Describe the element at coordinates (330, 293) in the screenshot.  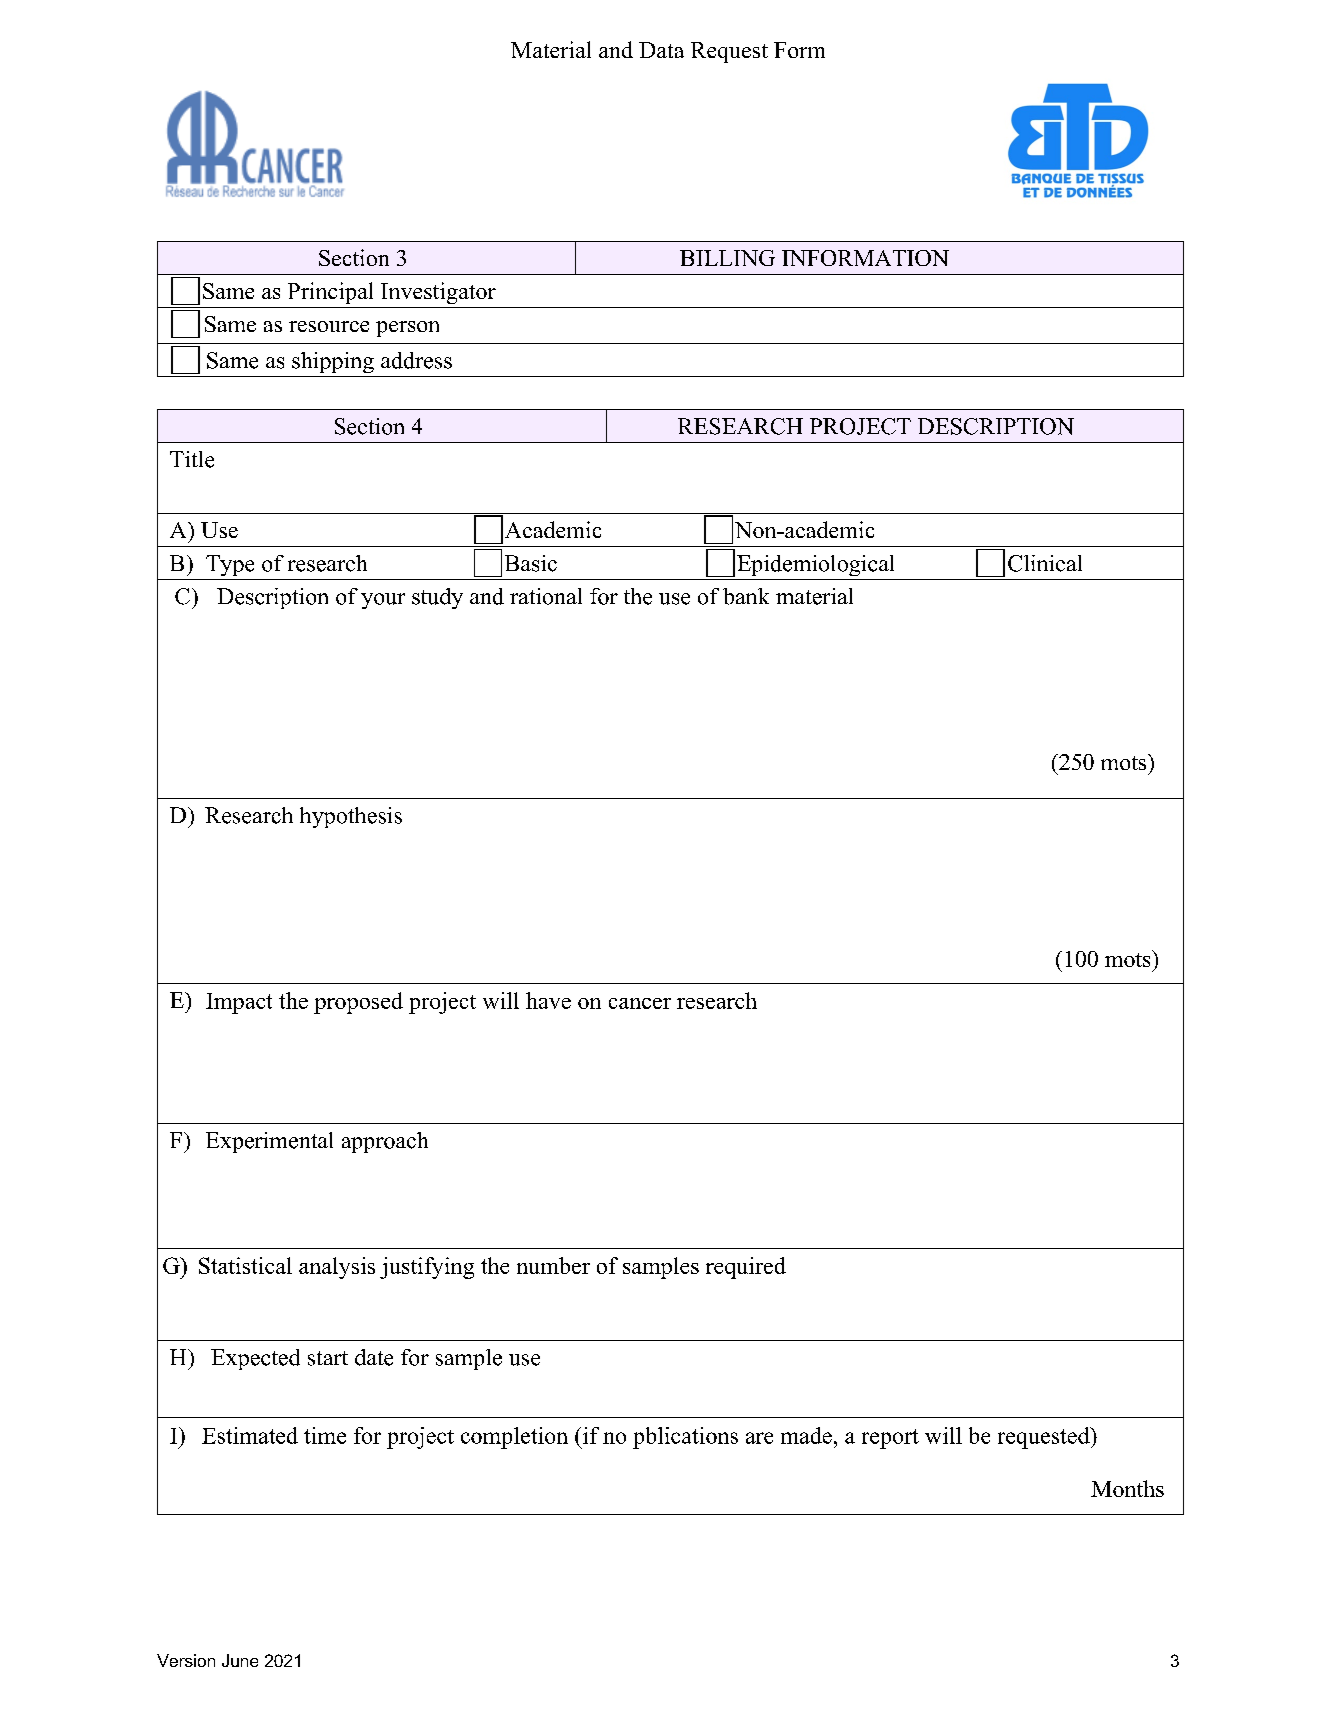
I see `Principal` at that location.
